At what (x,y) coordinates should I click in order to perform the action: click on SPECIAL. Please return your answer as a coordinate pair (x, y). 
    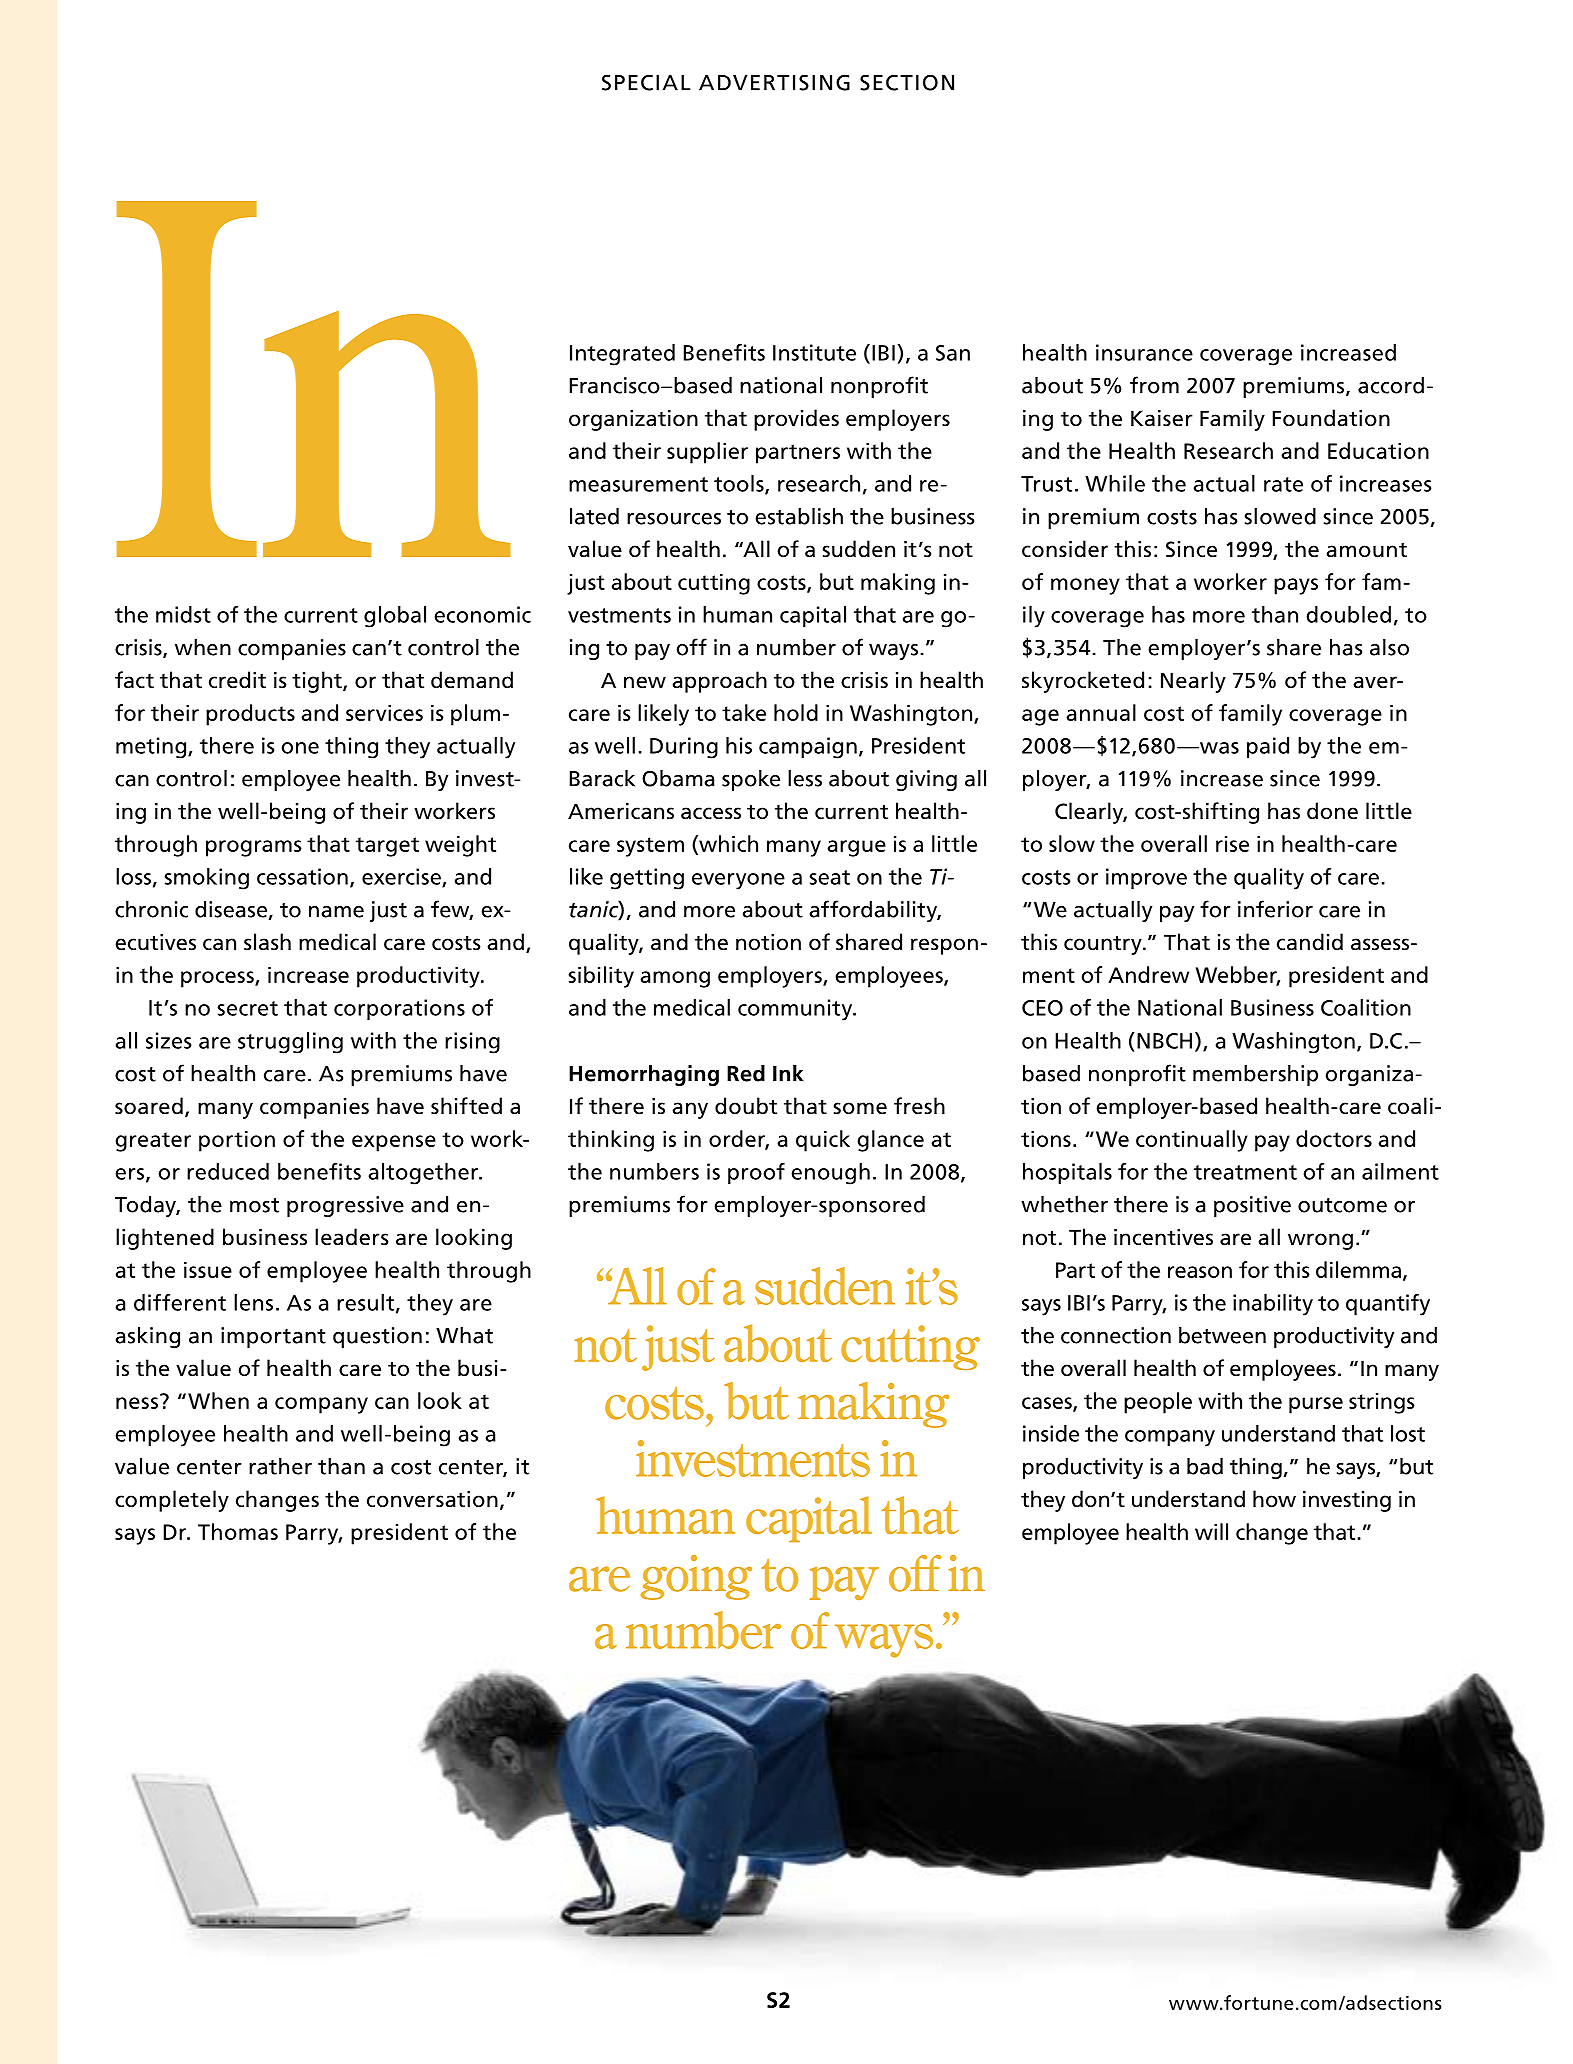
    Looking at the image, I should click on (646, 82).
